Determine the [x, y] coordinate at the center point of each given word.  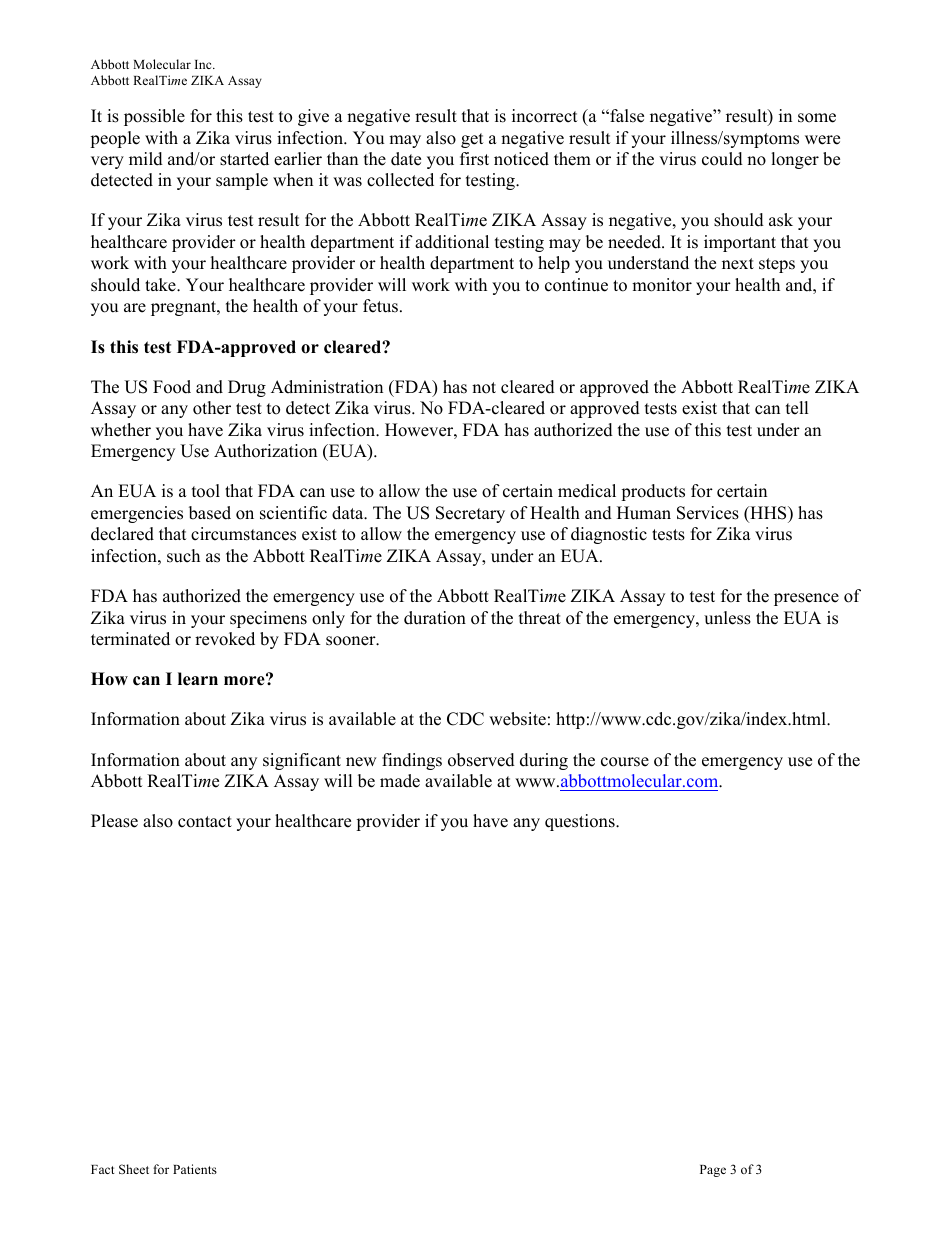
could [722, 159]
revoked [225, 639]
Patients [195, 1169]
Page [713, 1171]
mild [146, 159]
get [472, 140]
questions [581, 822]
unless [727, 618]
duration [435, 618]
